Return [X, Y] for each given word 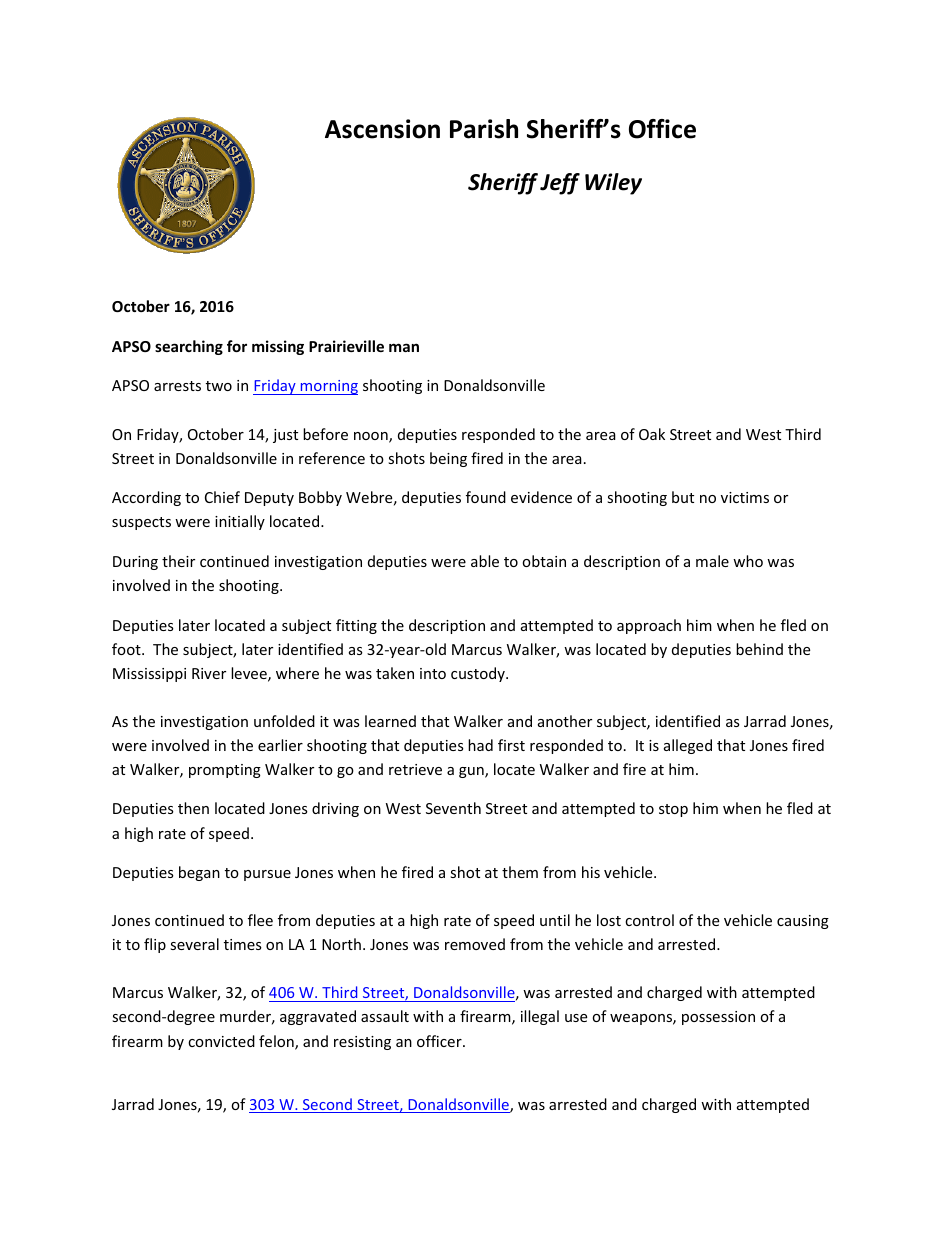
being [448, 459]
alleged [688, 746]
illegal [540, 1017]
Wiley [613, 184]
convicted [221, 1041]
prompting [225, 771]
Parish [484, 129]
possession [718, 1018]
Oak [652, 434]
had [480, 745]
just [285, 436]
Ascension [382, 129]
